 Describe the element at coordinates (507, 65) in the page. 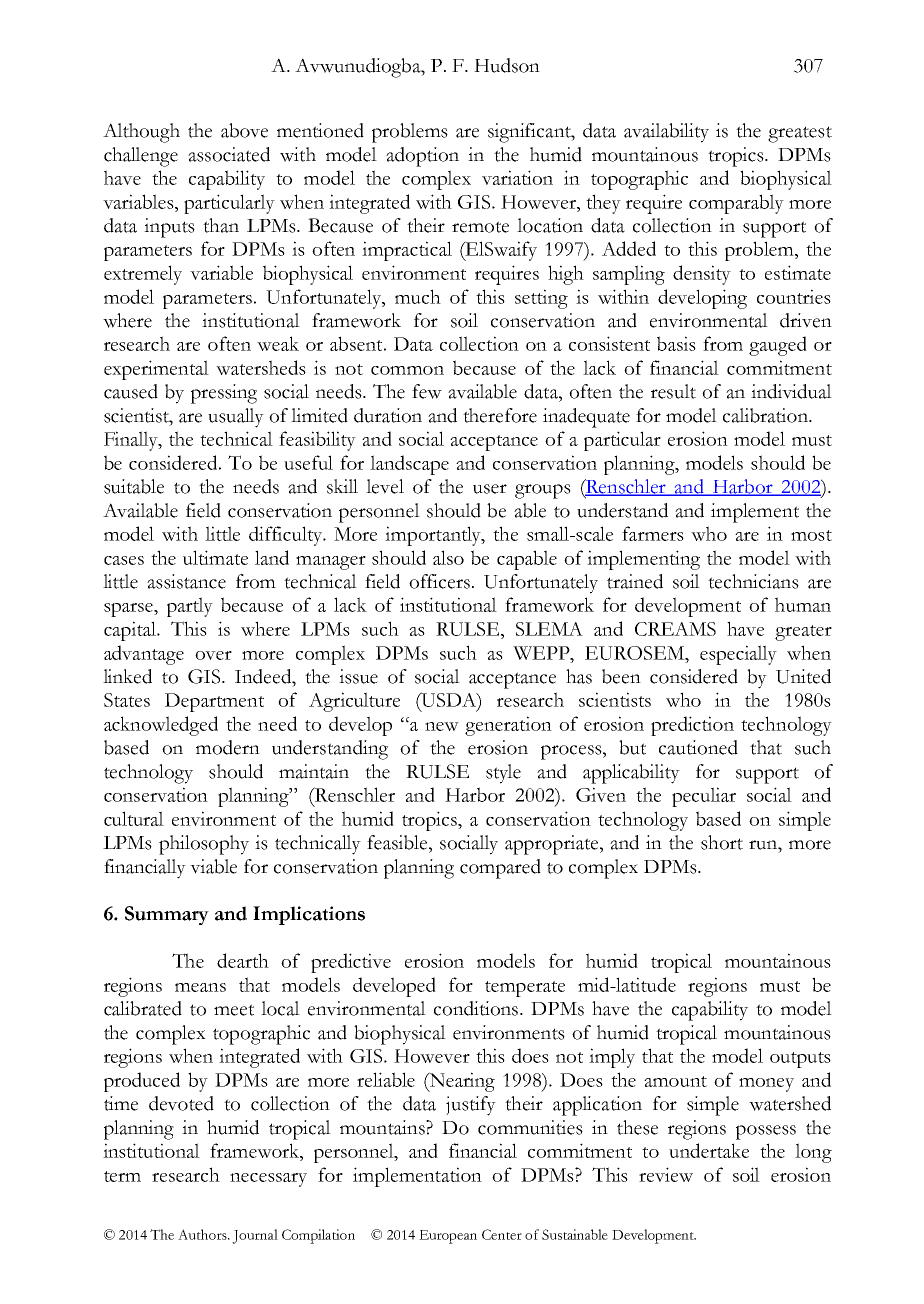

I see `Hudson` at that location.
